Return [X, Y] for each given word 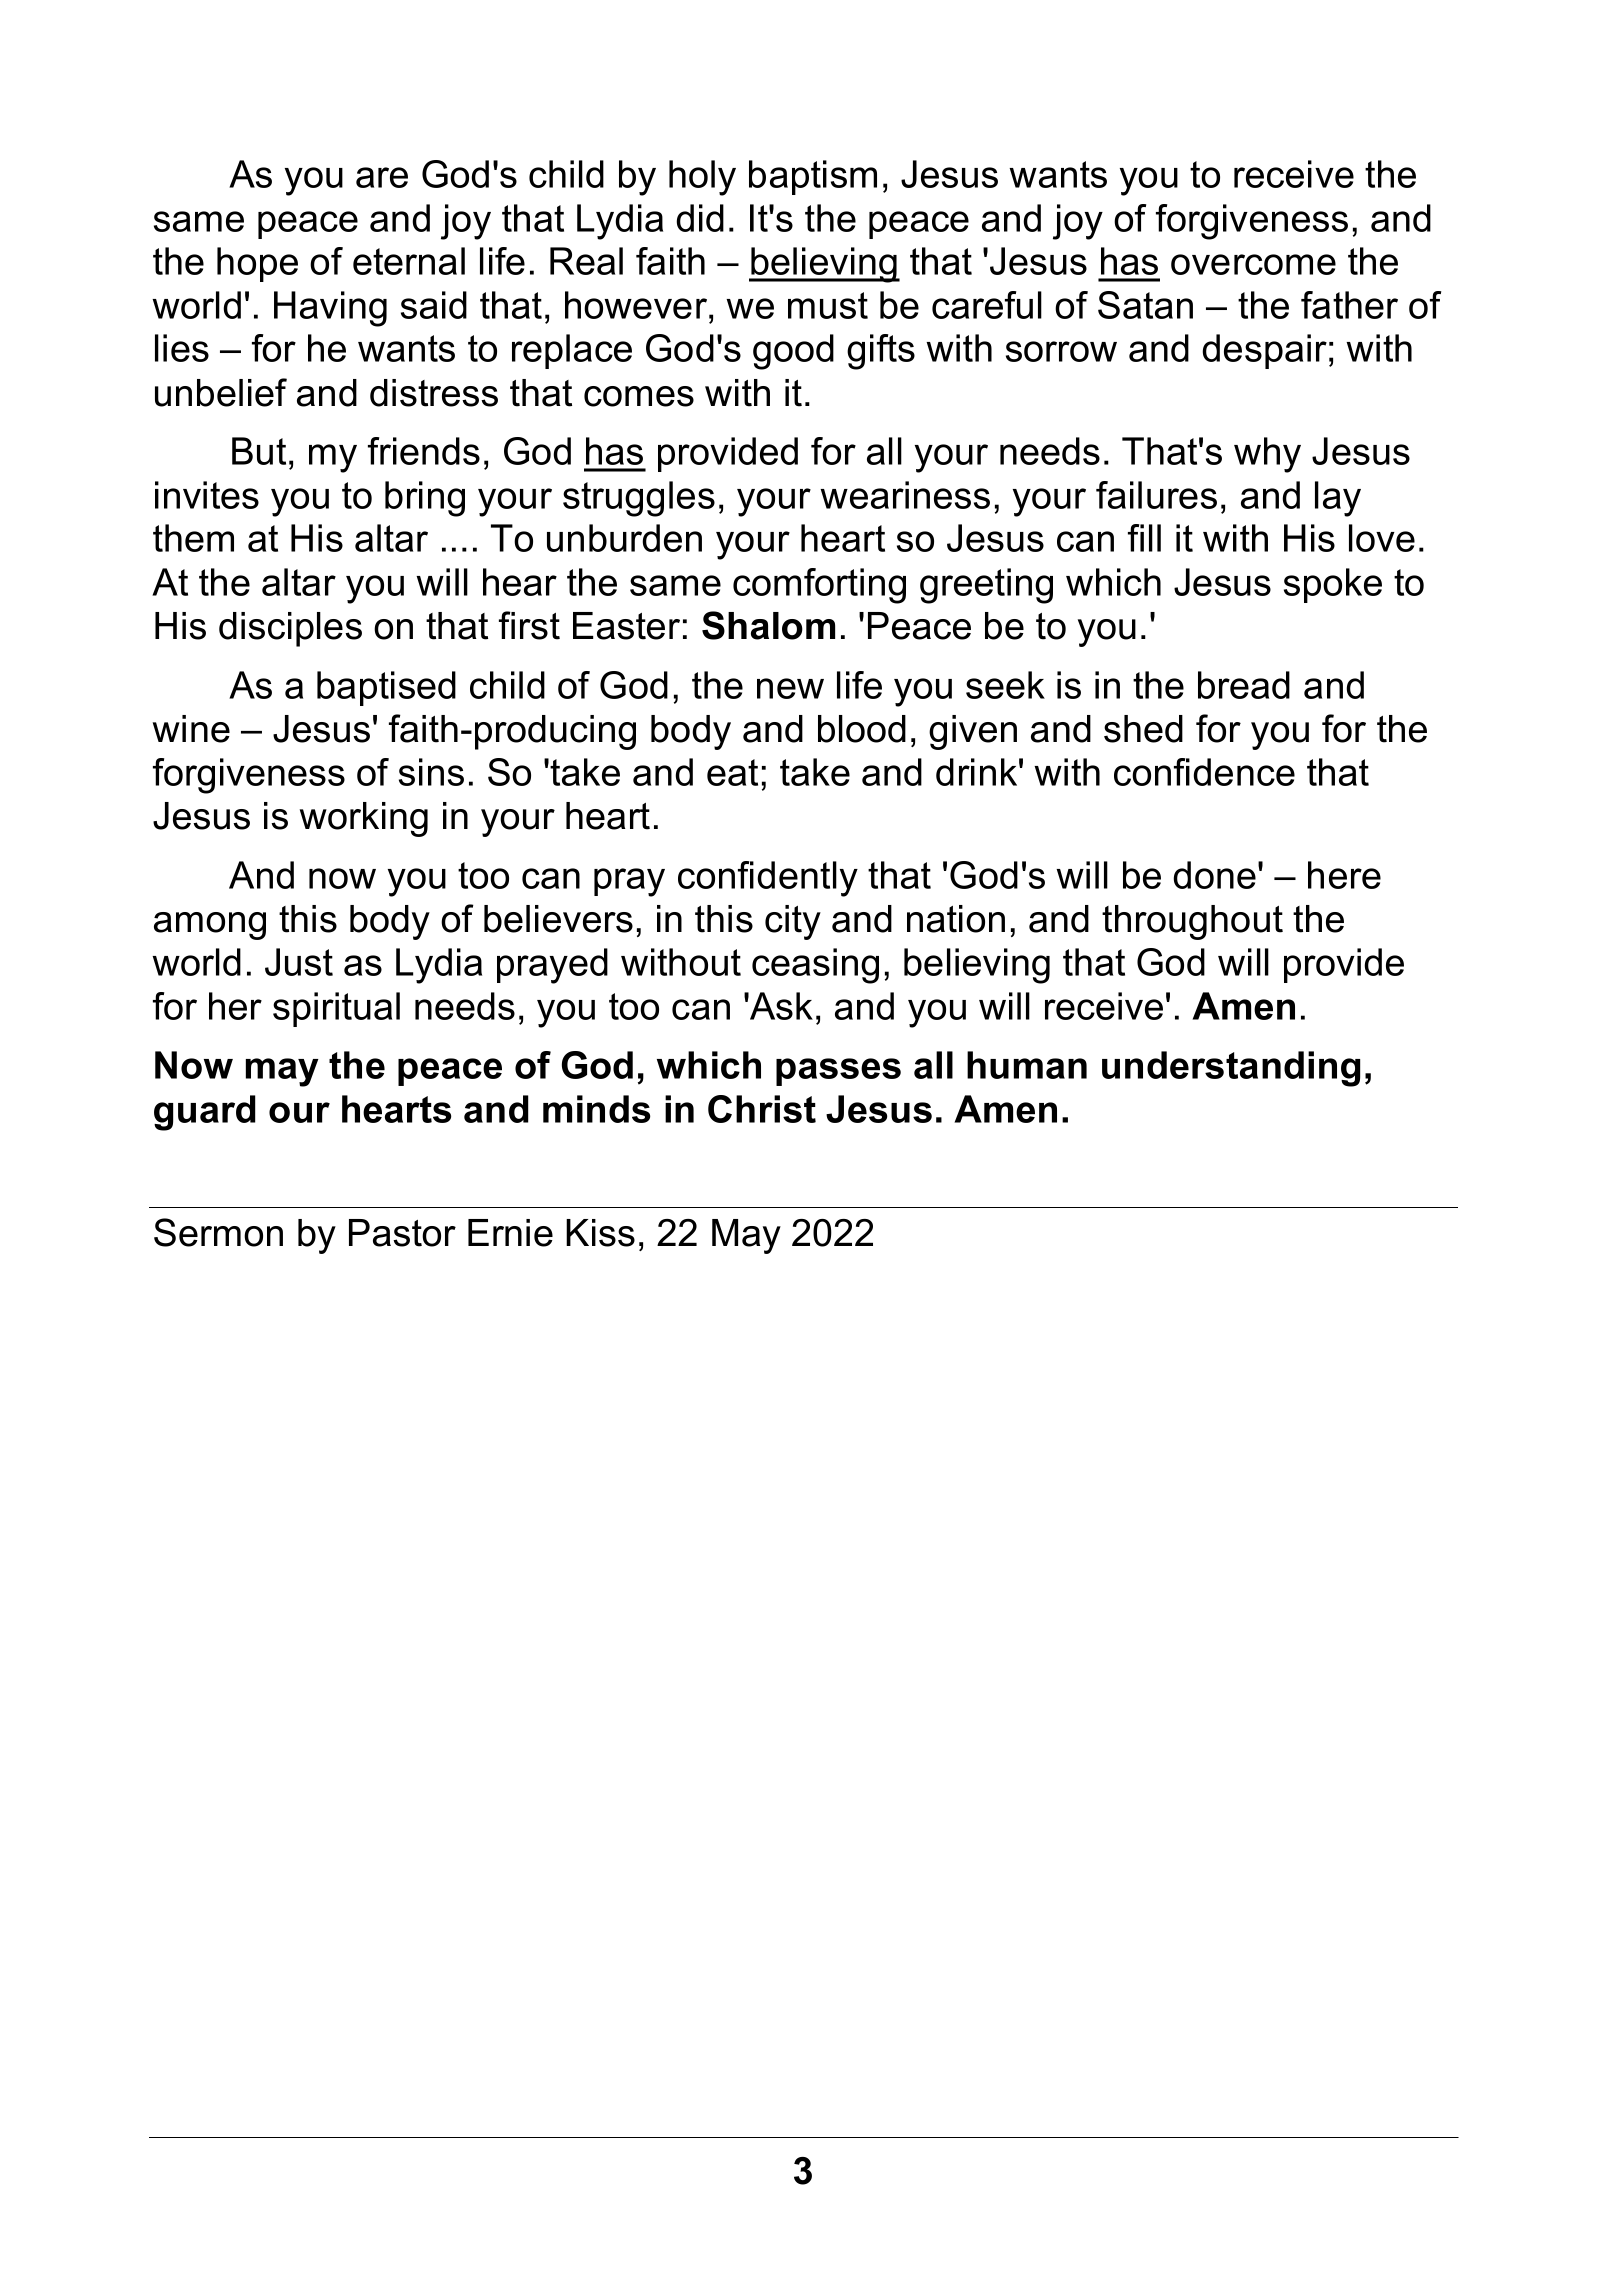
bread [1244, 685]
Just [299, 962]
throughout [1192, 922]
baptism [813, 177]
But [259, 451]
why [1267, 455]
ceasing [815, 966]
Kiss [600, 1233]
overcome [1253, 264]
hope [257, 264]
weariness [905, 495]
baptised [386, 688]
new [790, 688]
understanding [1231, 1069]
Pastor [402, 1233]
